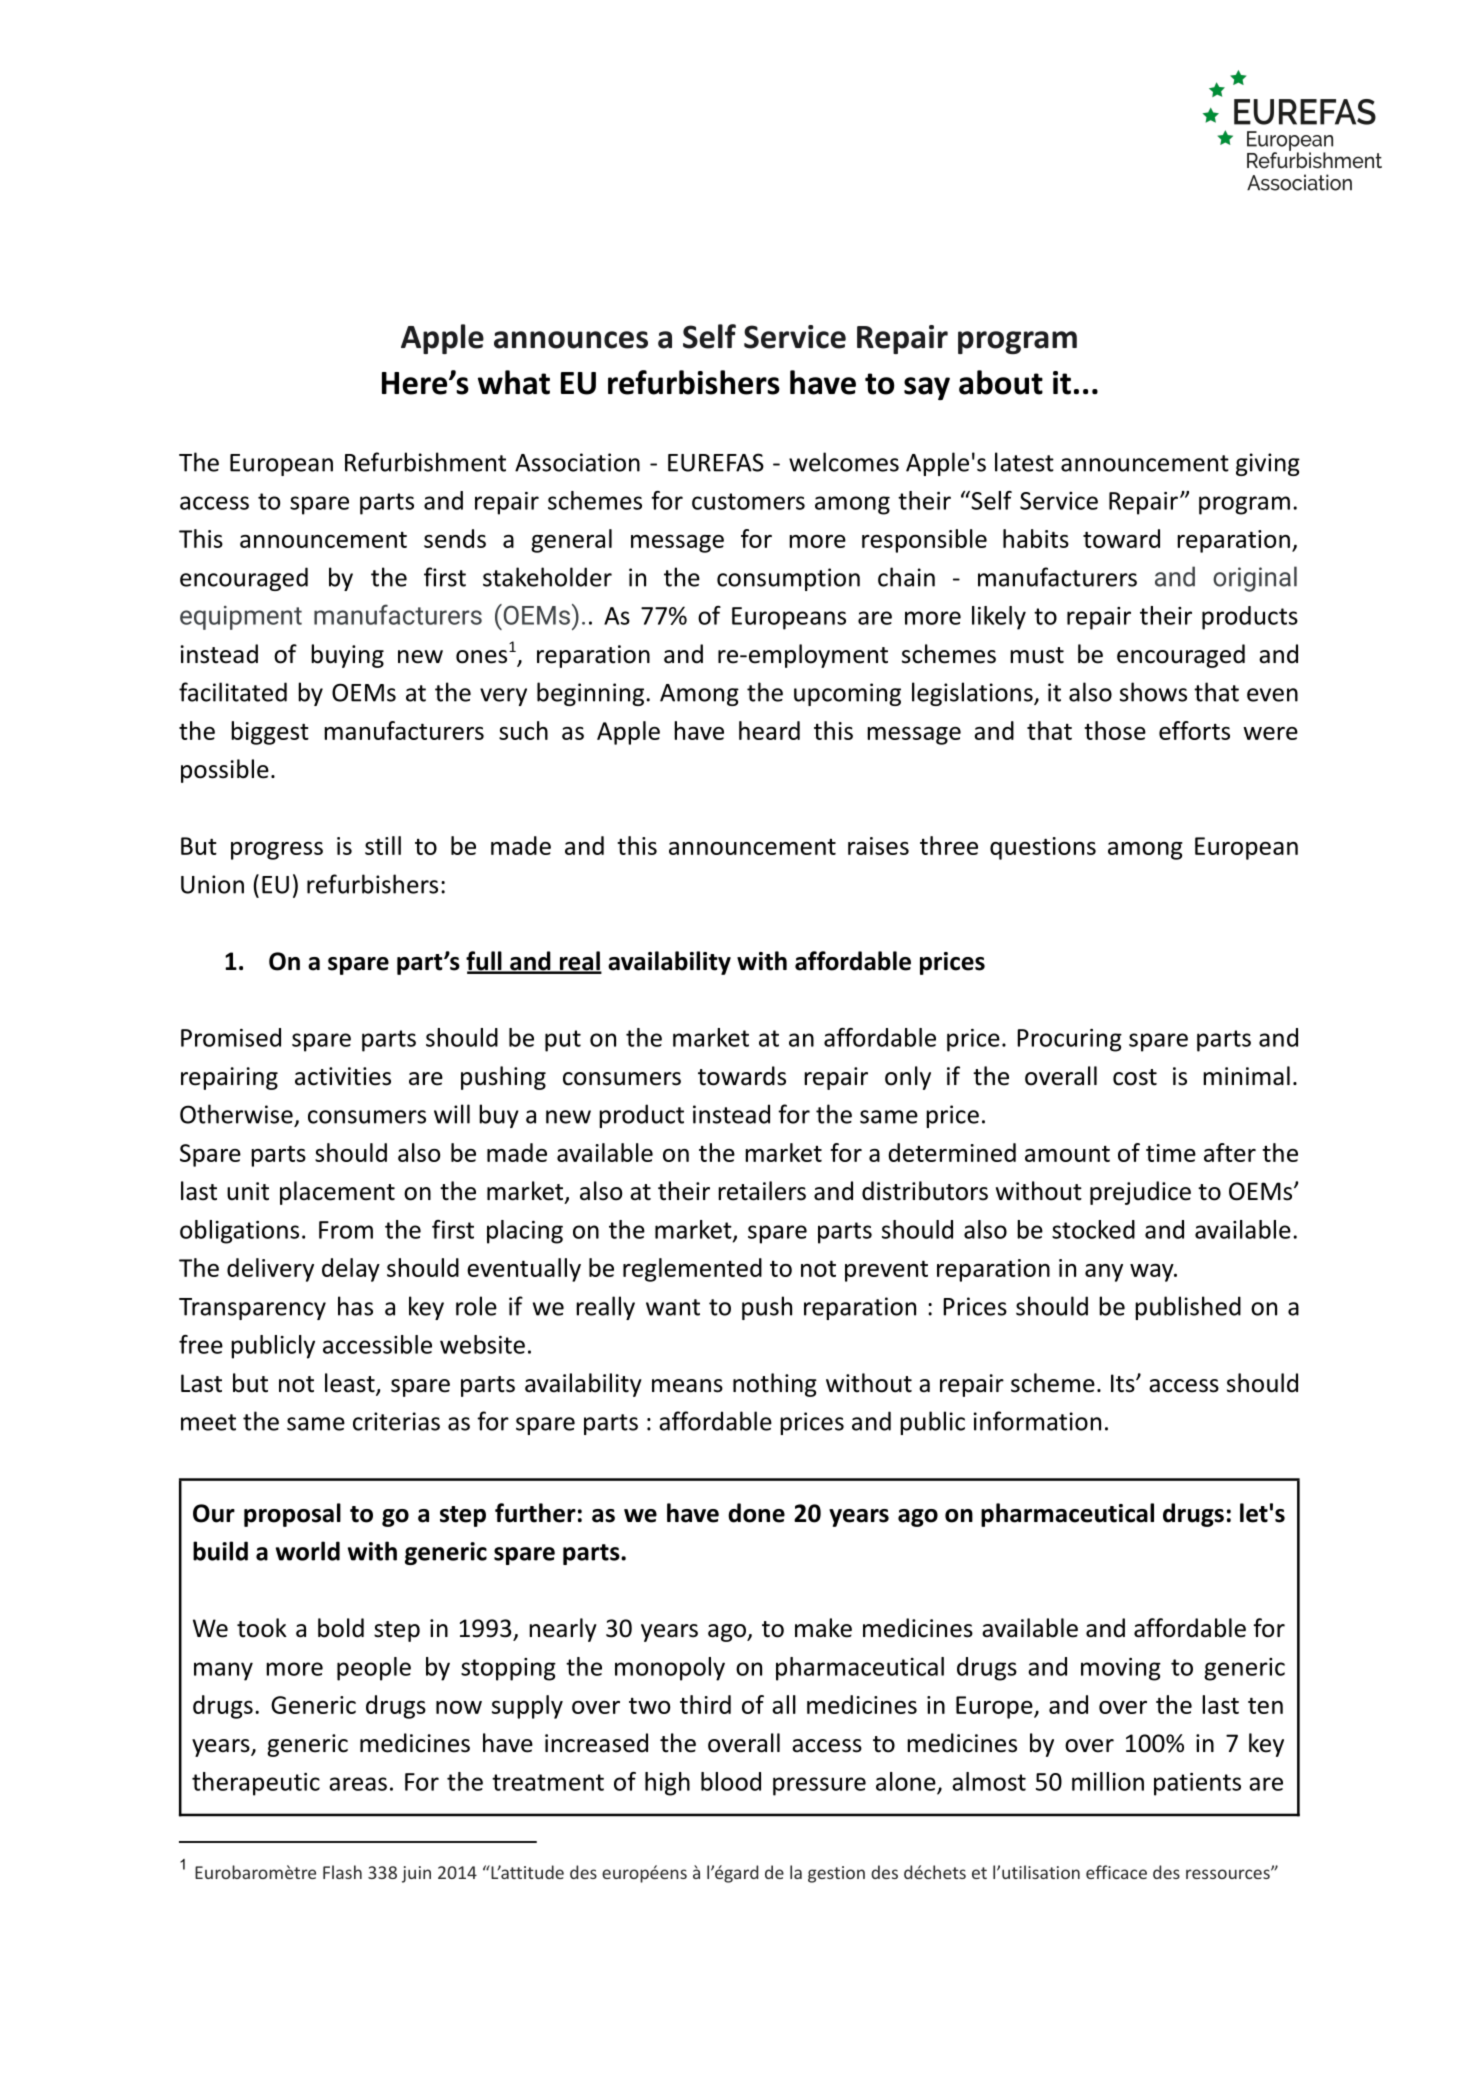 The width and height of the document is (1481, 2092). I want to click on least, so click(351, 1384).
